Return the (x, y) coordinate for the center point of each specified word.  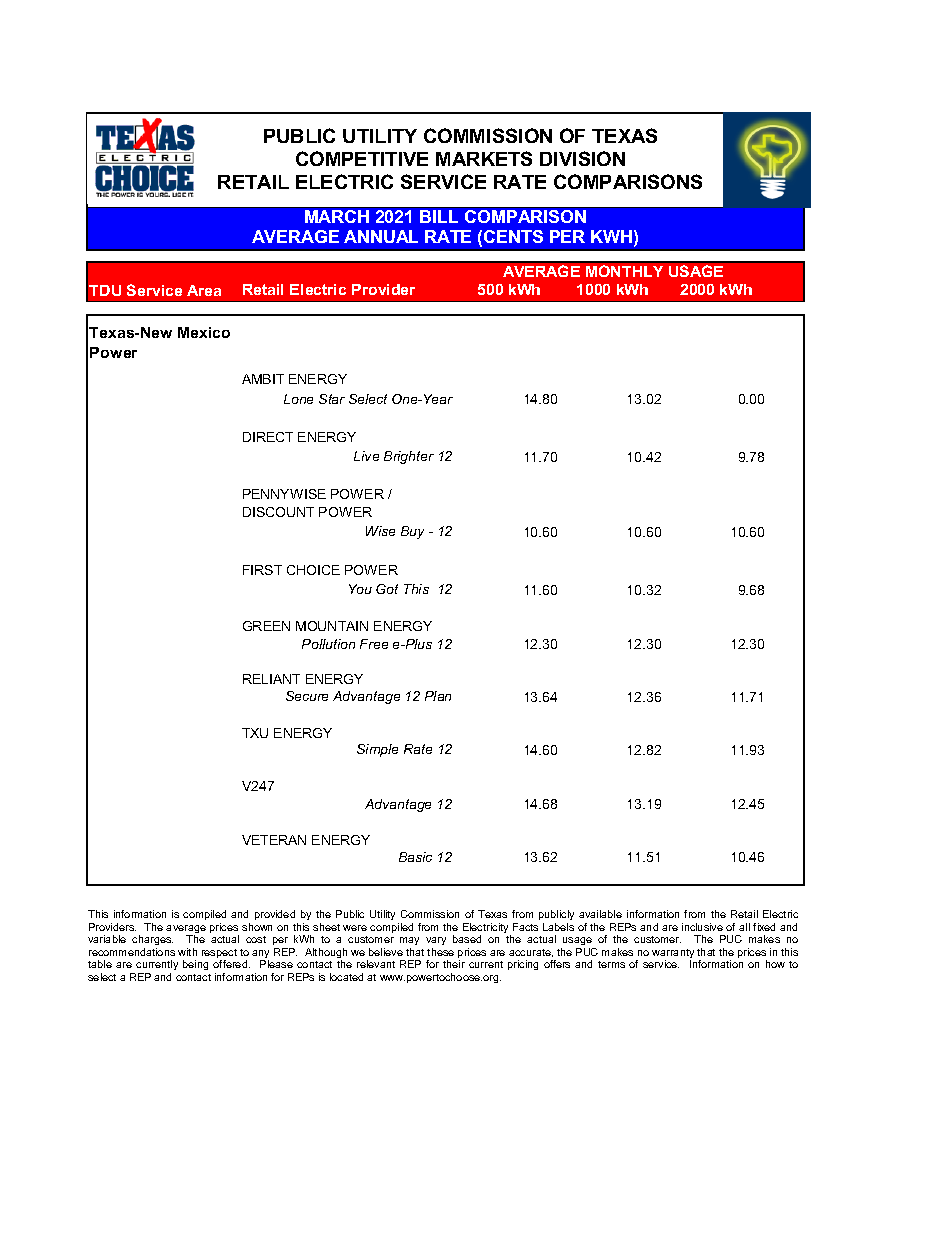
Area (204, 290)
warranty (673, 955)
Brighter (409, 457)
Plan (438, 696)
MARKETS (484, 158)
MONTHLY (624, 271)
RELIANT (271, 679)
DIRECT (268, 437)
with (187, 952)
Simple (377, 750)
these (440, 952)
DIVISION (582, 158)
